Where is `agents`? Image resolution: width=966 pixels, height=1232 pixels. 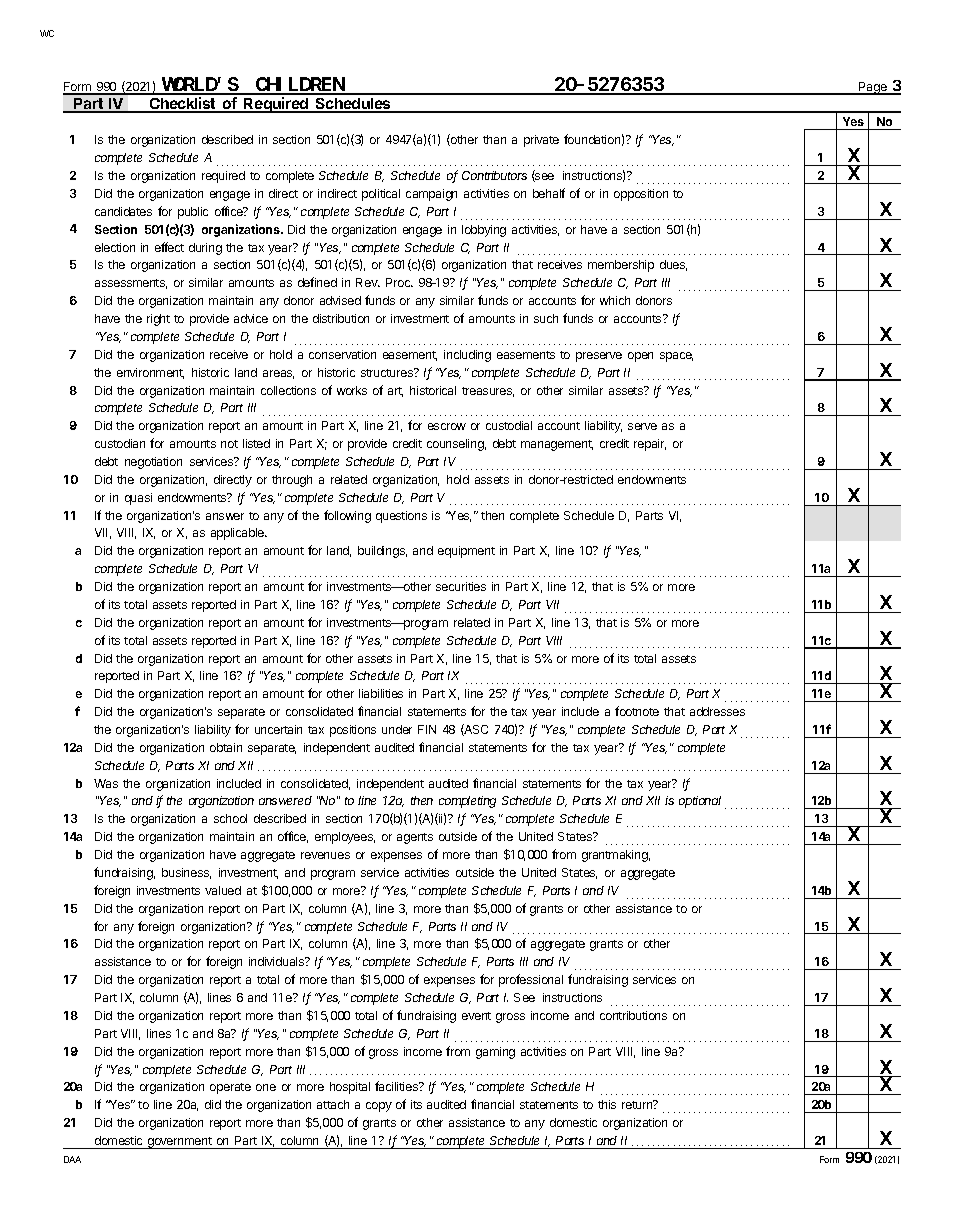 agents is located at coordinates (415, 838).
